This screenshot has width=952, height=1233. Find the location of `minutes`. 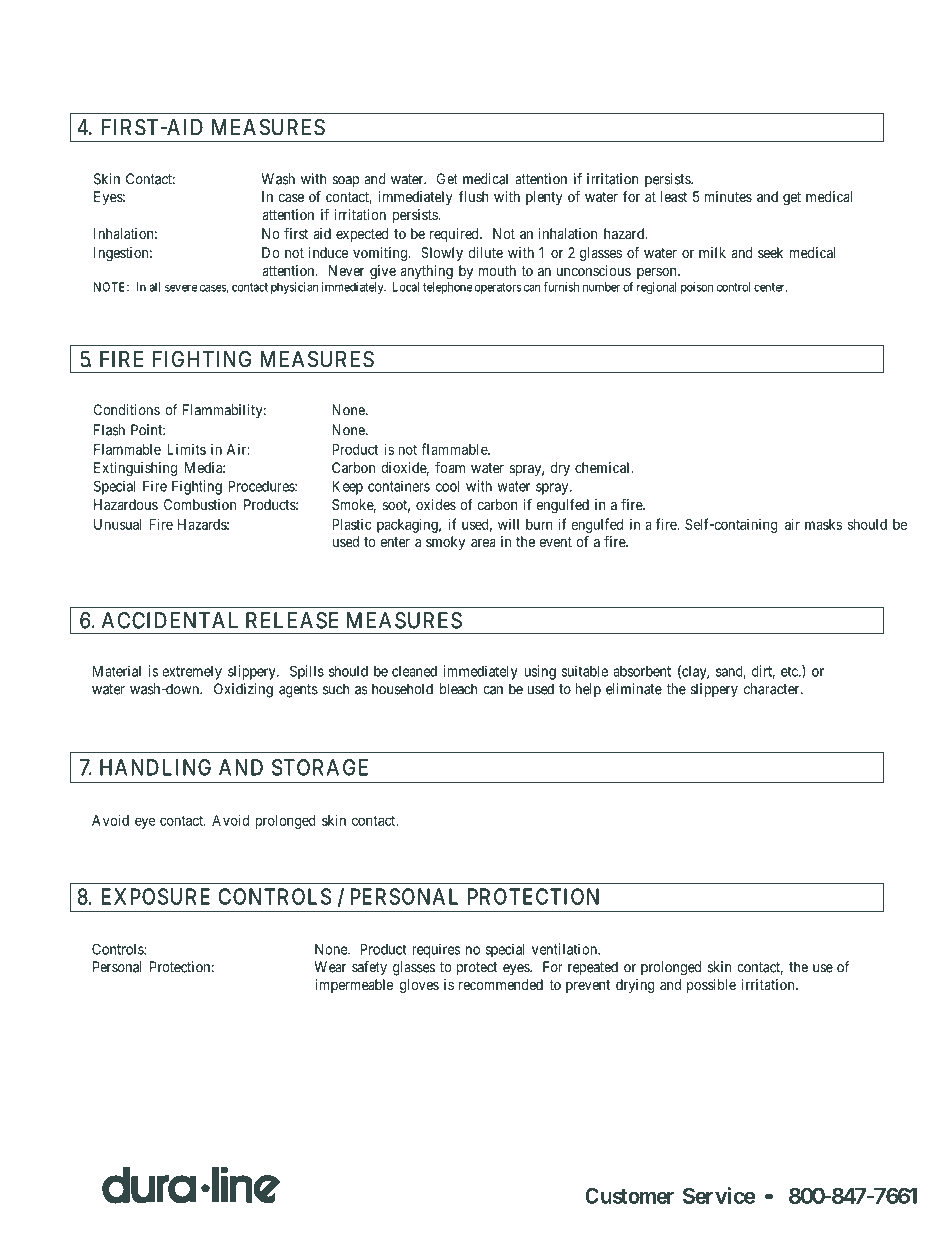

minutes is located at coordinates (728, 196).
